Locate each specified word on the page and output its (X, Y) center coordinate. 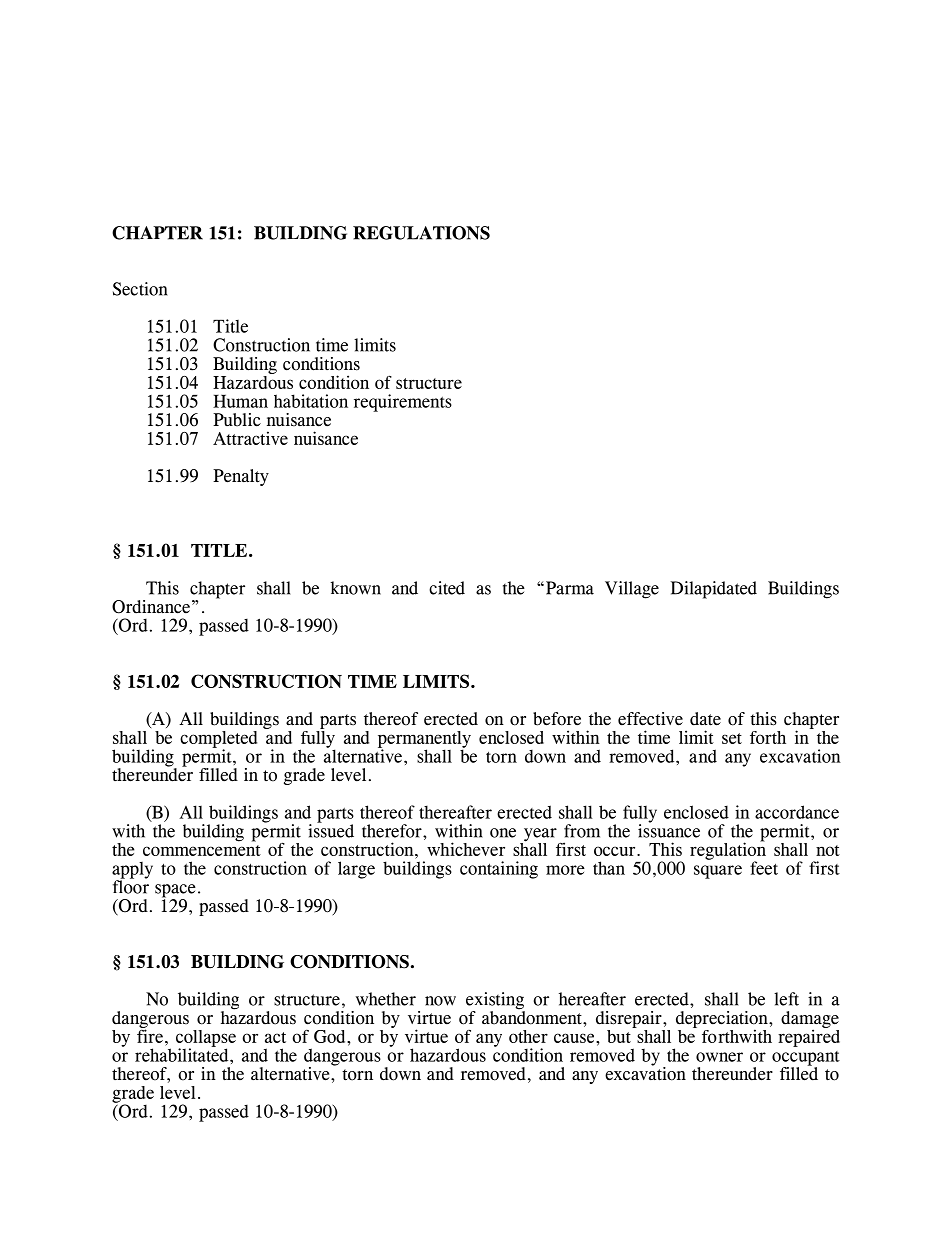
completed (218, 740)
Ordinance (151, 607)
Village (632, 590)
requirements (403, 403)
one (503, 833)
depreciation (723, 1021)
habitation (311, 401)
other (528, 1036)
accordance (797, 812)
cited (447, 588)
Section (140, 289)
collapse (206, 1039)
